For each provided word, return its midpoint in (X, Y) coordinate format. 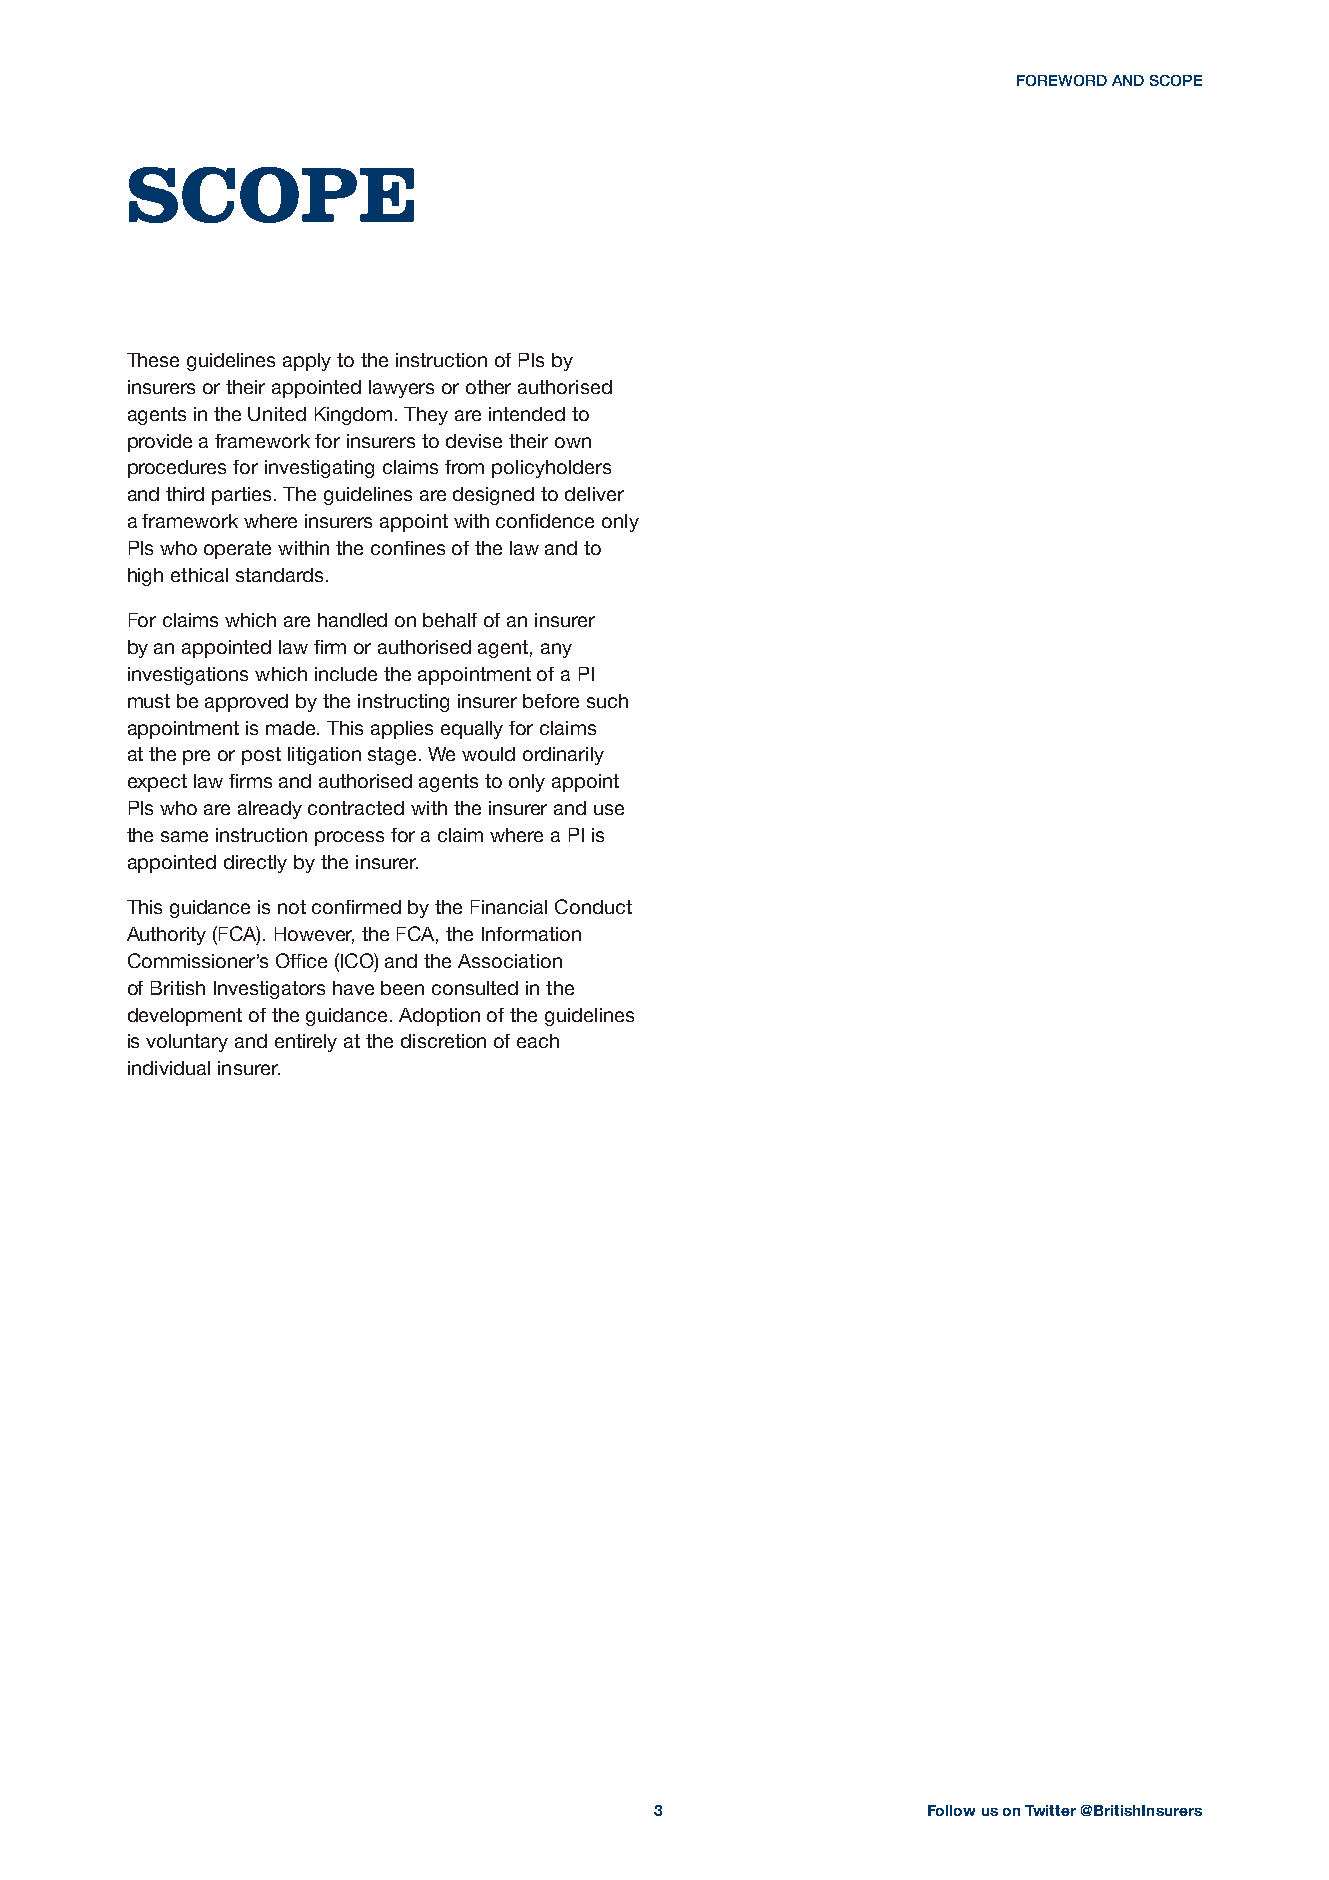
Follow (951, 1810)
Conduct (593, 906)
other (488, 387)
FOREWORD (1062, 80)
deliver (594, 494)
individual (169, 1068)
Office (301, 960)
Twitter (1050, 1810)
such (607, 701)
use (609, 809)
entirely (306, 1043)
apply (307, 362)
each (538, 1041)
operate (237, 550)
